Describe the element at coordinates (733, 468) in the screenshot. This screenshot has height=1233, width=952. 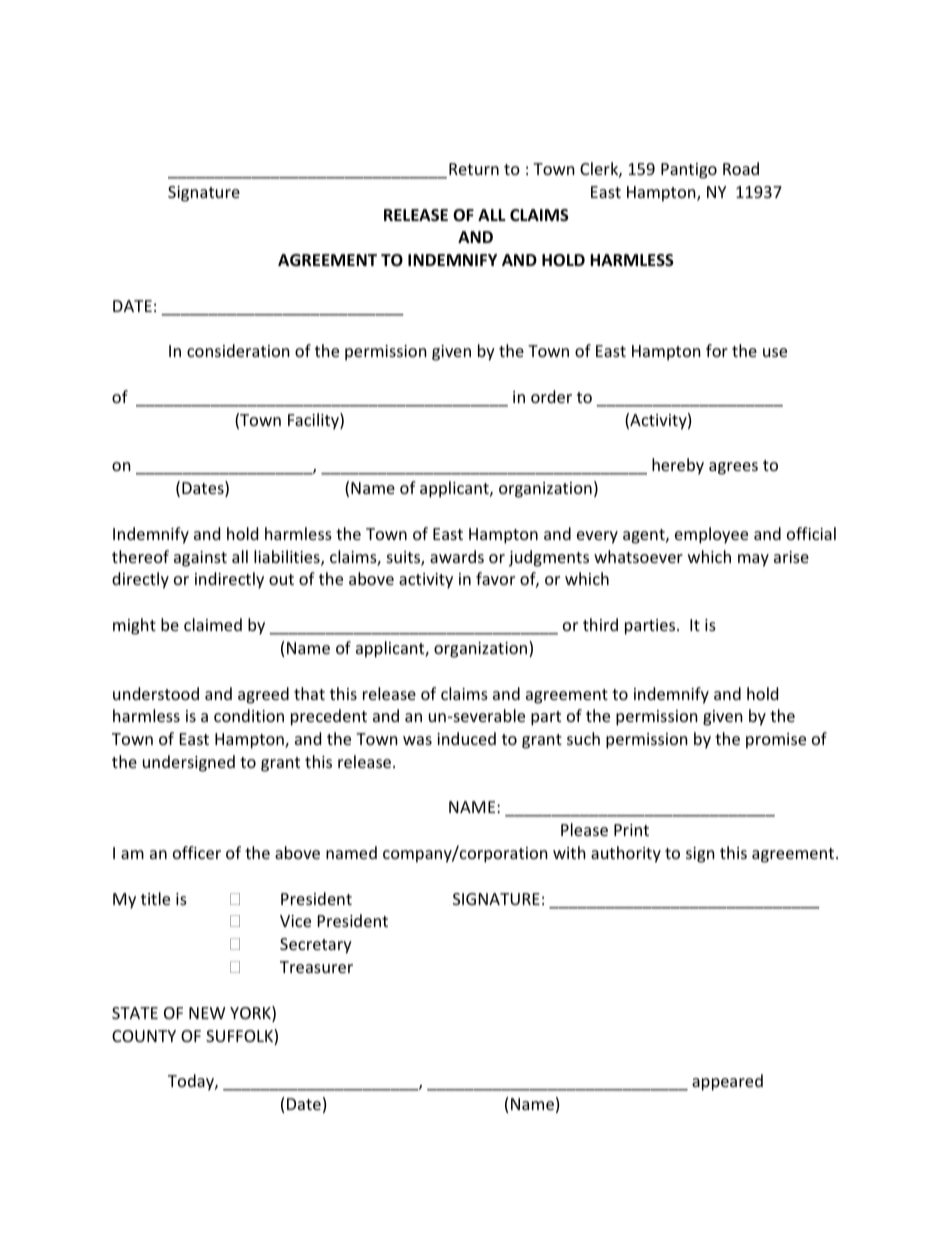
I see `agrees` at that location.
